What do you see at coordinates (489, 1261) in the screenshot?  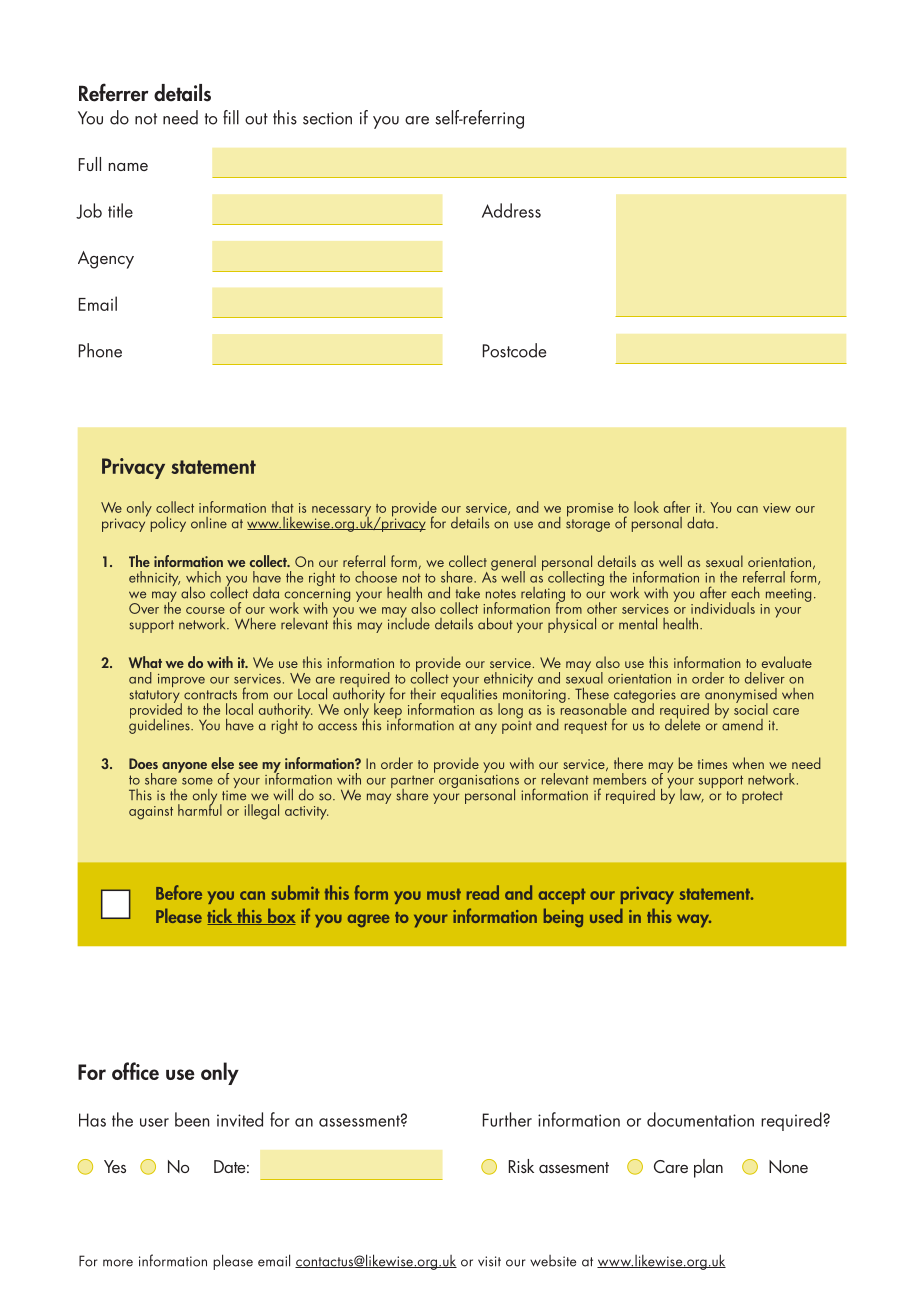 I see `visit` at bounding box center [489, 1261].
